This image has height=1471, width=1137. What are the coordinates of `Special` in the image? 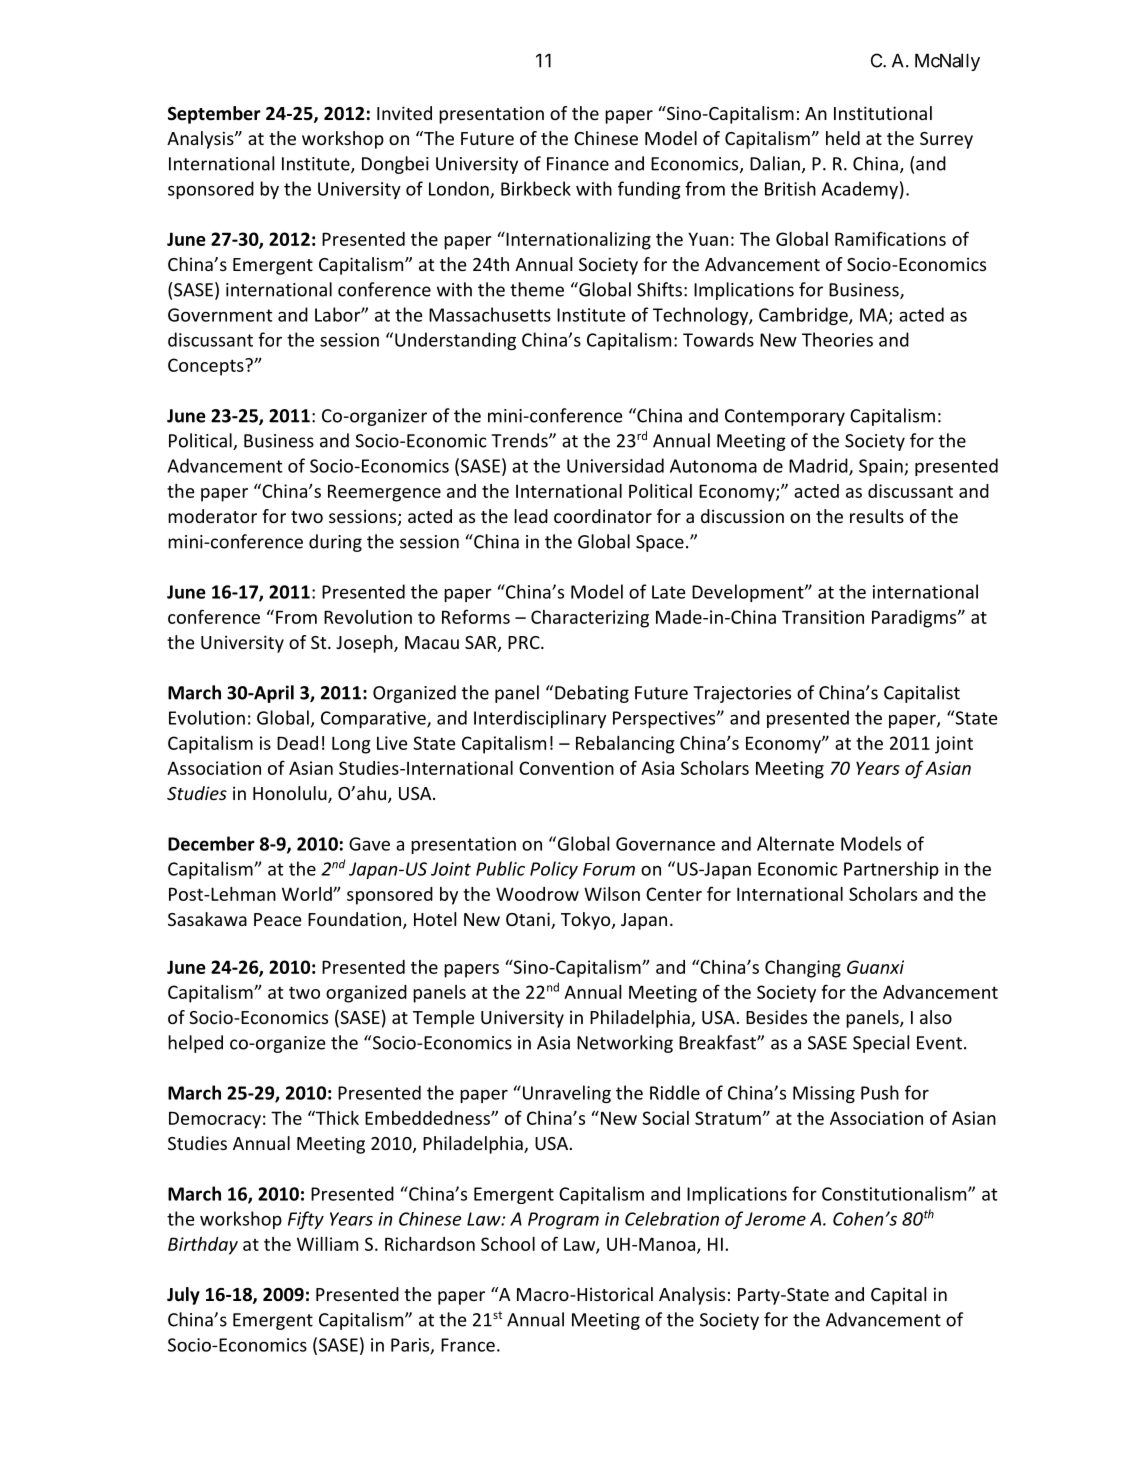 It's located at (881, 1044).
